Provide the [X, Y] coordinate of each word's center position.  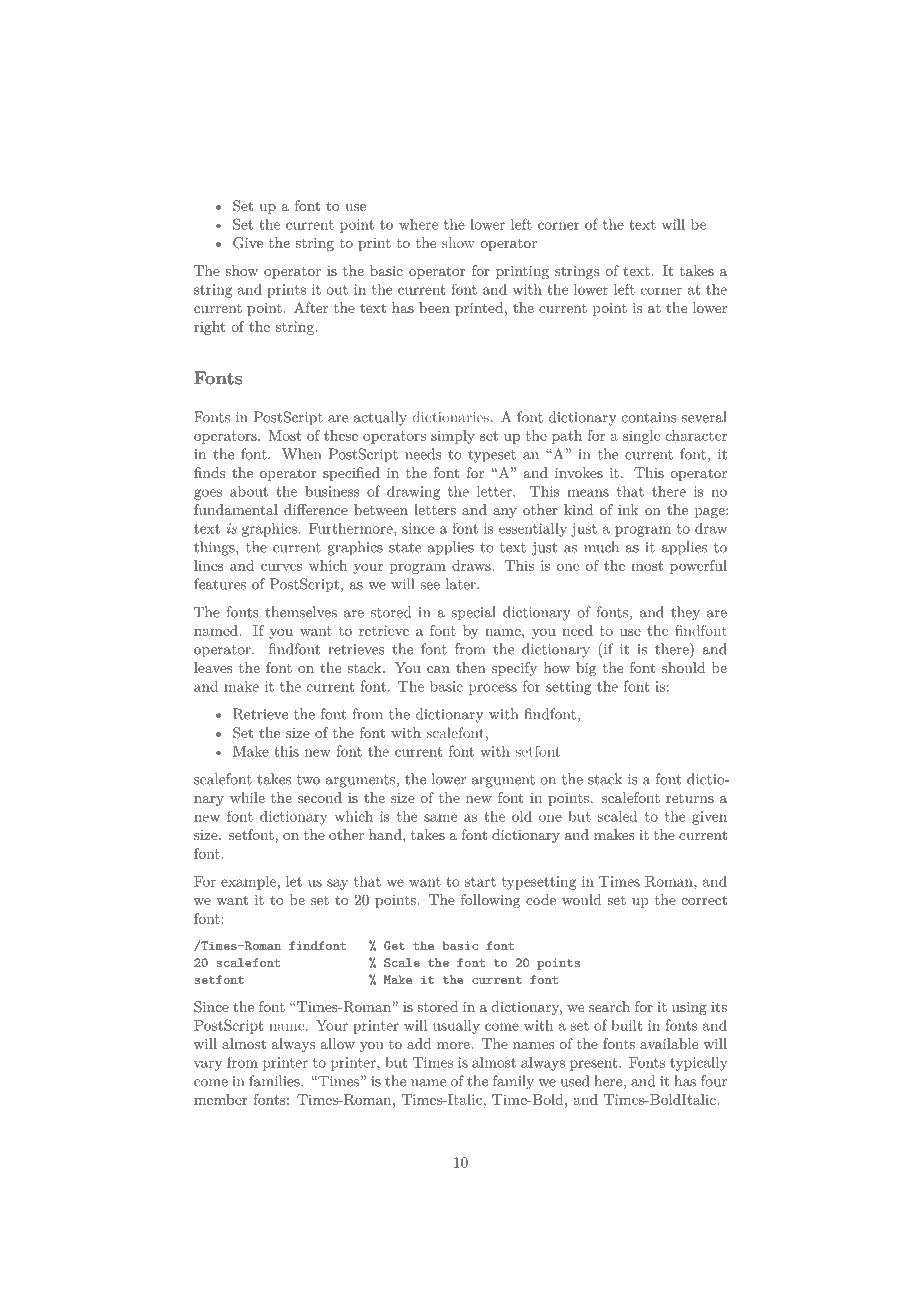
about [249, 491]
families [275, 1081]
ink [628, 509]
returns [690, 798]
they [685, 613]
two [308, 780]
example [248, 883]
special [473, 613]
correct [704, 900]
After [311, 307]
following [490, 901]
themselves [301, 612]
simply [453, 437]
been [434, 307]
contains [649, 417]
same [440, 818]
